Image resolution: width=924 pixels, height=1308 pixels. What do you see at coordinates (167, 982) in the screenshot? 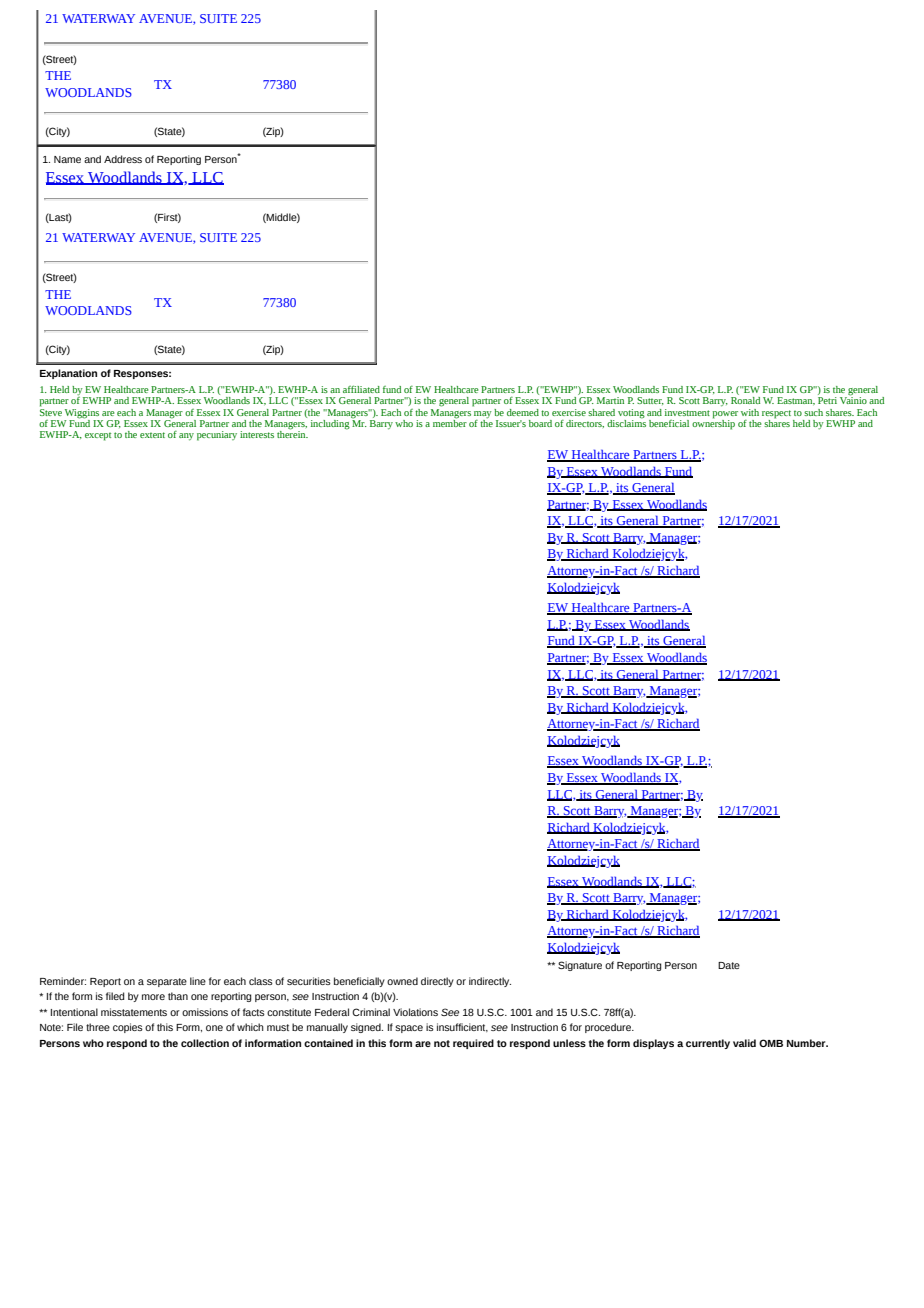
I see `separate` at bounding box center [167, 982].
